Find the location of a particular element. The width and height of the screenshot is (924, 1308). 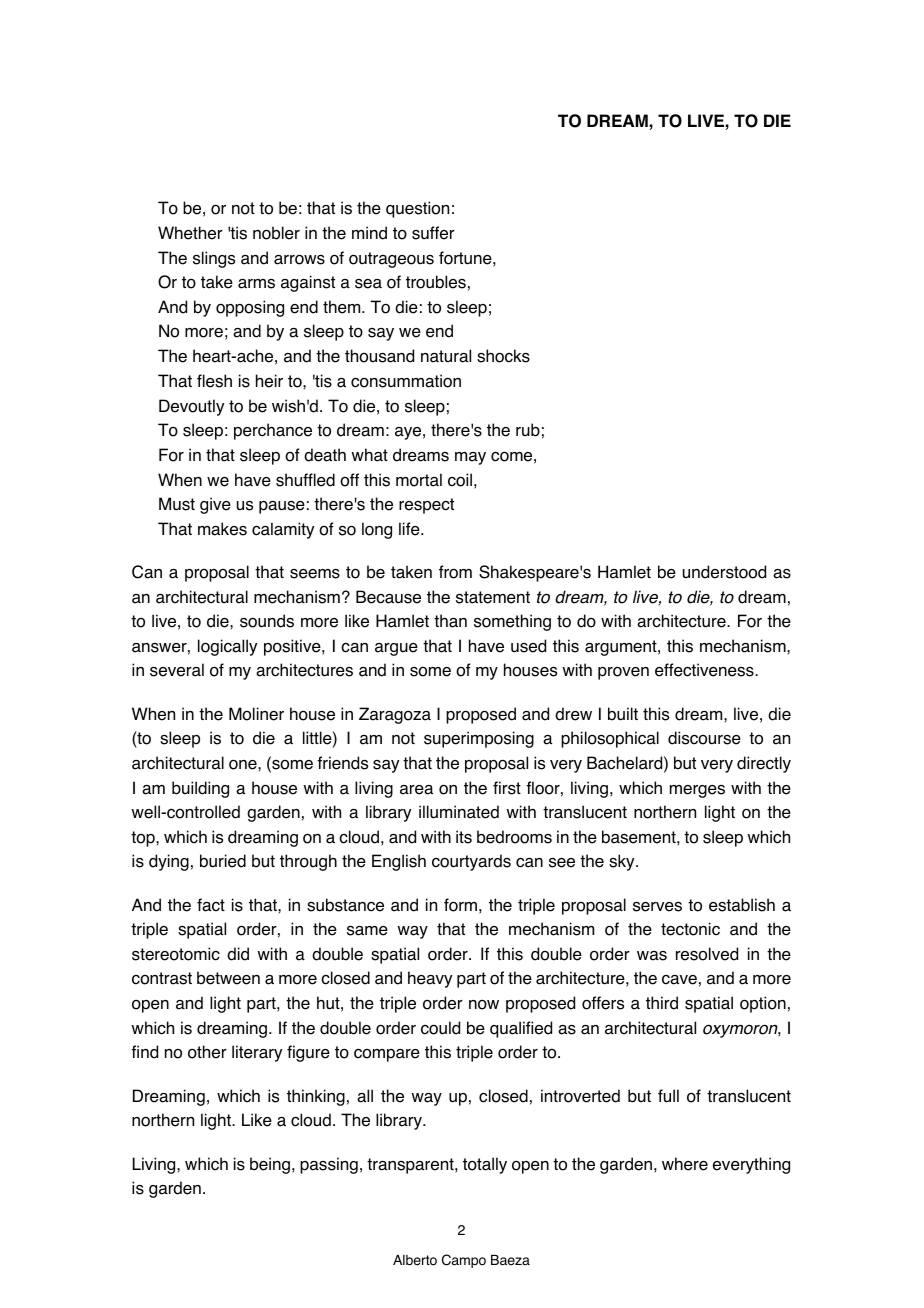

understood is located at coordinates (724, 572).
